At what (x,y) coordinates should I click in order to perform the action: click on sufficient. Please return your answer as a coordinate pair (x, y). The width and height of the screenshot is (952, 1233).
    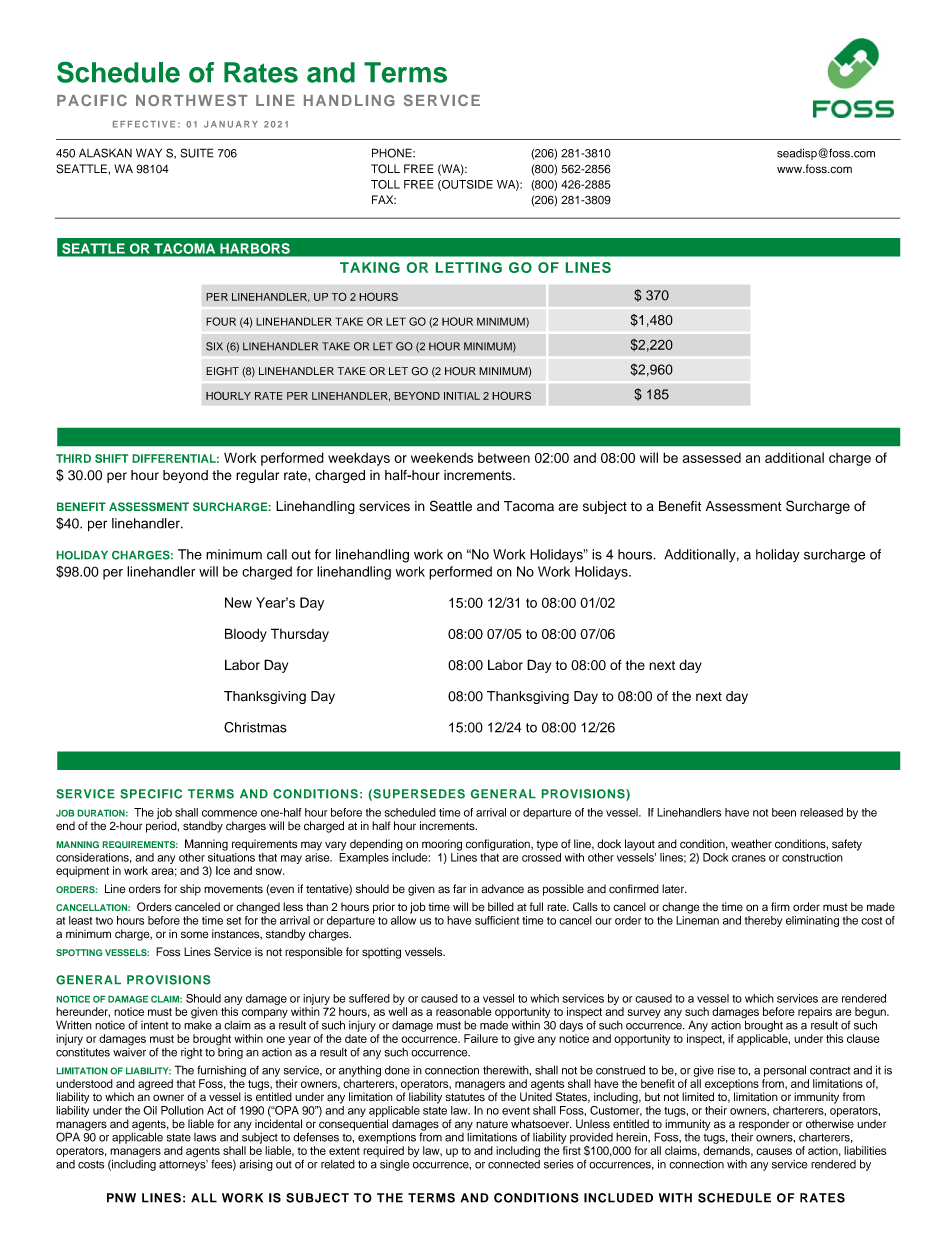
    Looking at the image, I should click on (497, 920).
